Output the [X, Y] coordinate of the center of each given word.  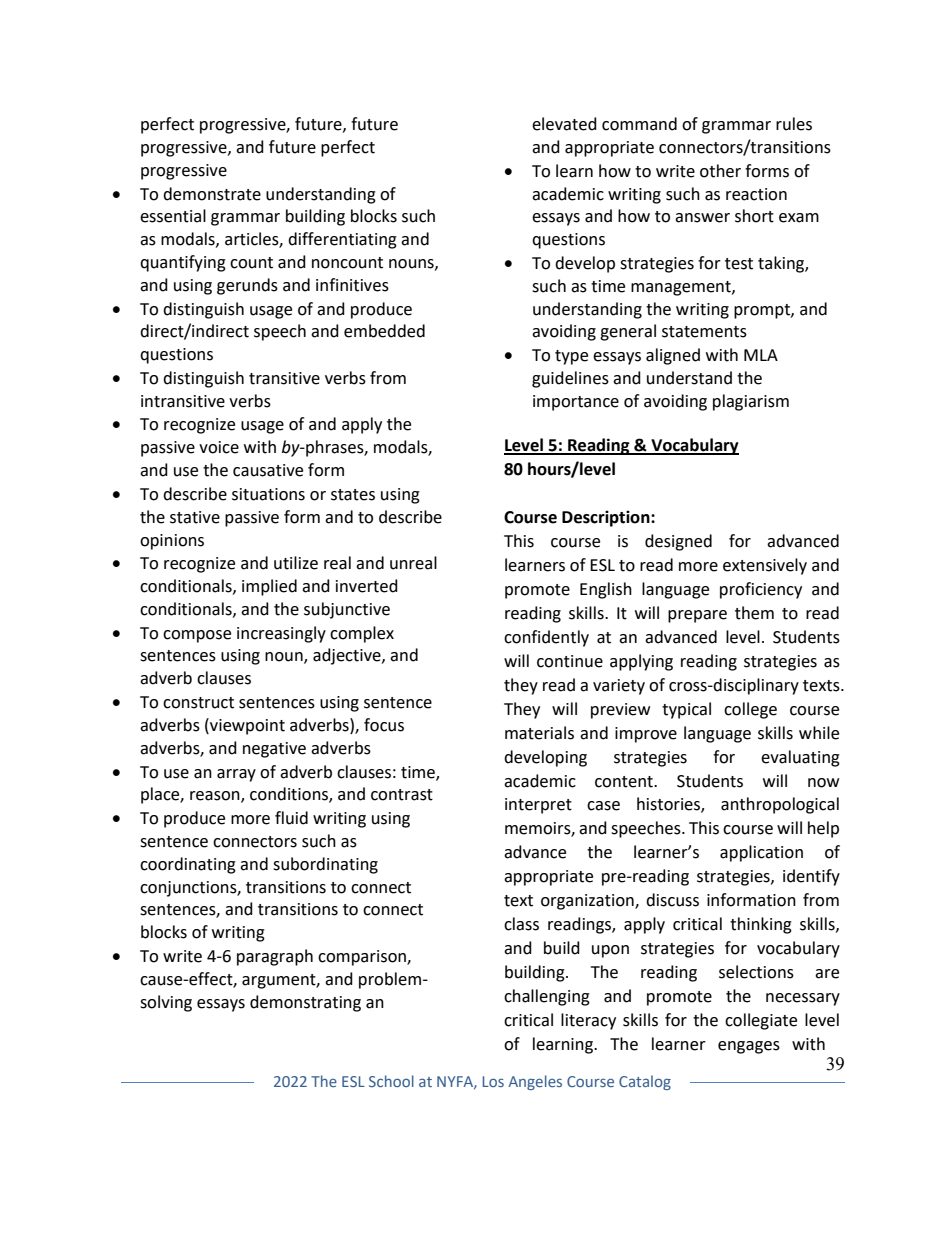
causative [268, 470]
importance [576, 403]
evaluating [800, 758]
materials [539, 733]
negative [274, 750]
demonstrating [305, 1003]
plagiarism [751, 402]
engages [749, 1047]
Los [493, 1081]
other [720, 171]
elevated [564, 124]
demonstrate [212, 194]
